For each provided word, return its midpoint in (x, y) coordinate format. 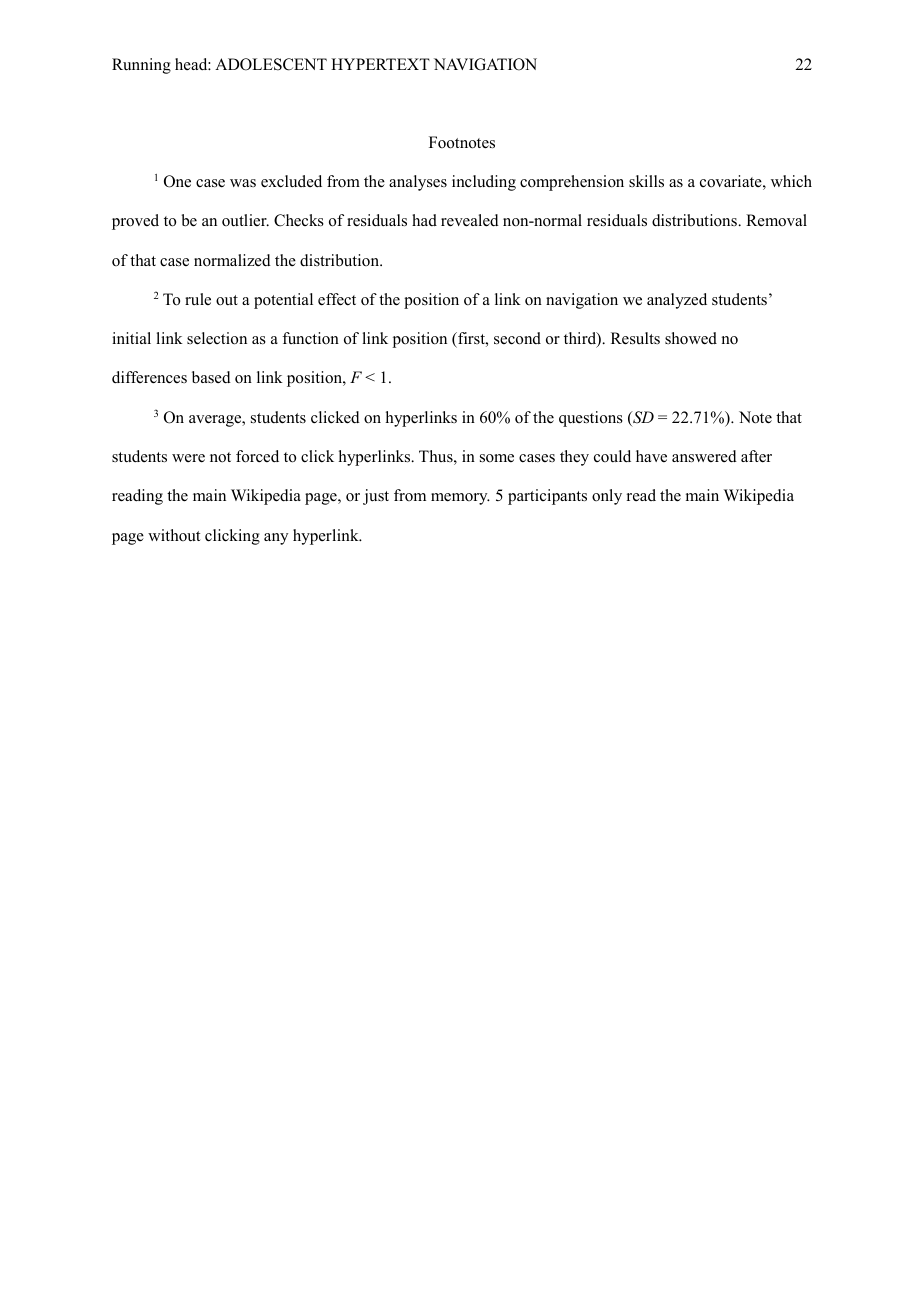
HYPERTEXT (380, 64)
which (791, 181)
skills (646, 181)
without (174, 535)
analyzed (677, 301)
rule (198, 299)
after (756, 456)
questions (591, 419)
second (517, 338)
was (243, 183)
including (484, 183)
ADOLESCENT (271, 64)
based (211, 377)
